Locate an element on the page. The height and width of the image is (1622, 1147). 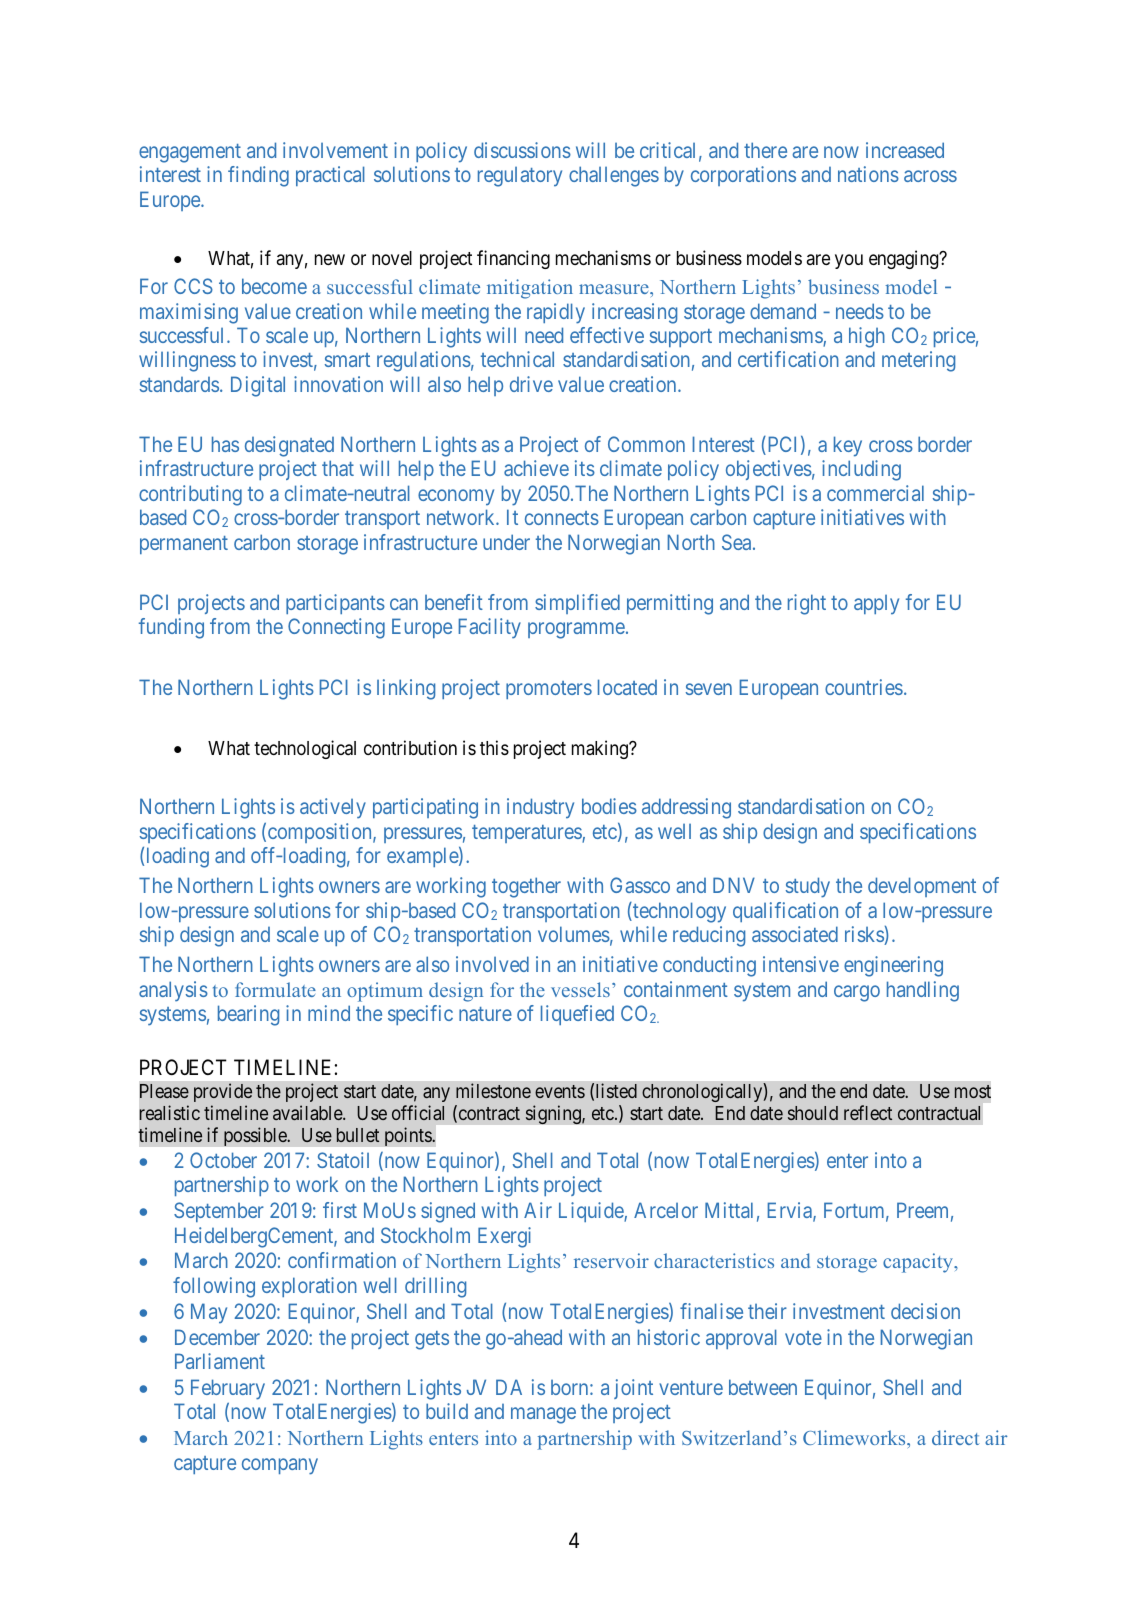
actively is located at coordinates (333, 808).
